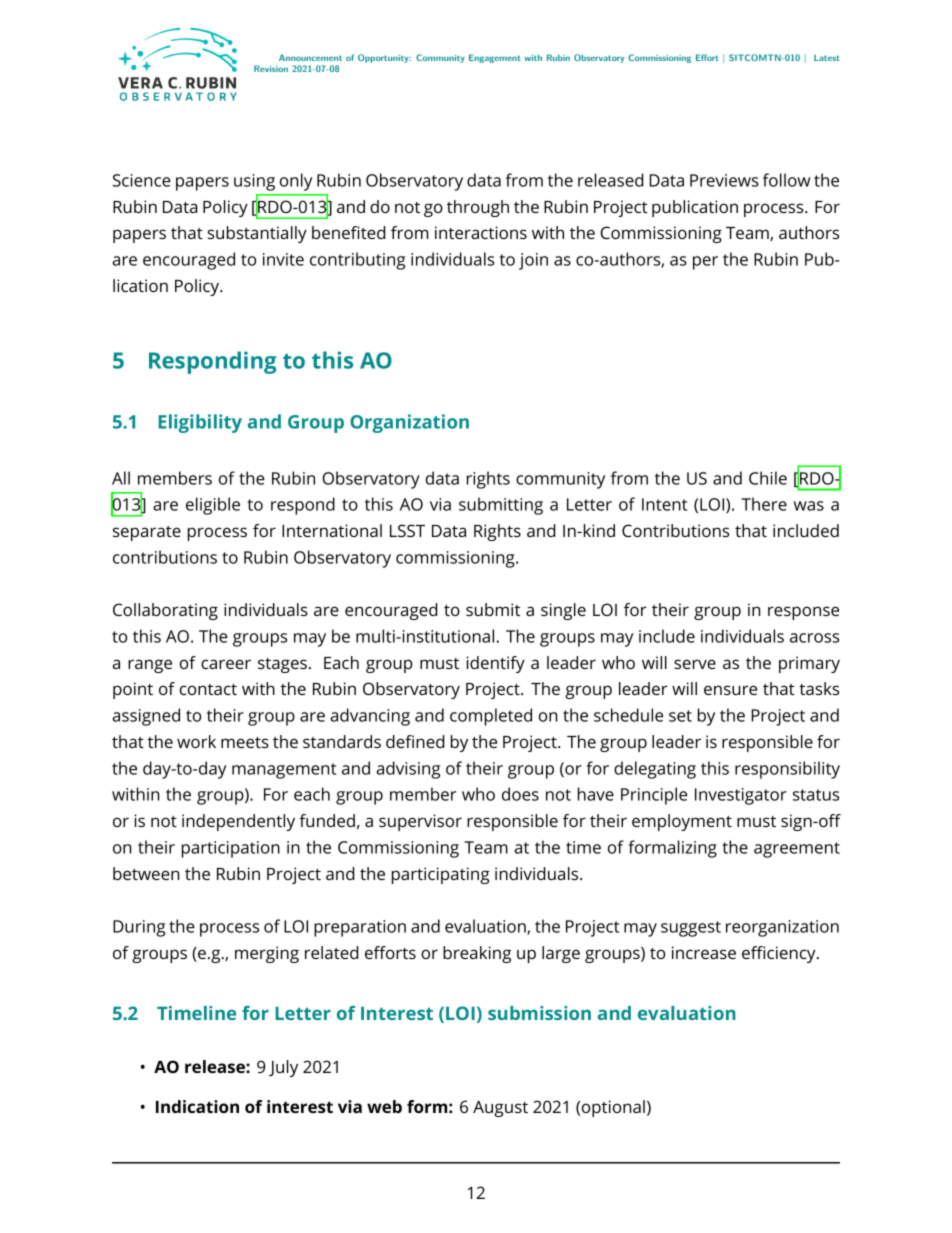  I want to click on August, so click(500, 1109).
